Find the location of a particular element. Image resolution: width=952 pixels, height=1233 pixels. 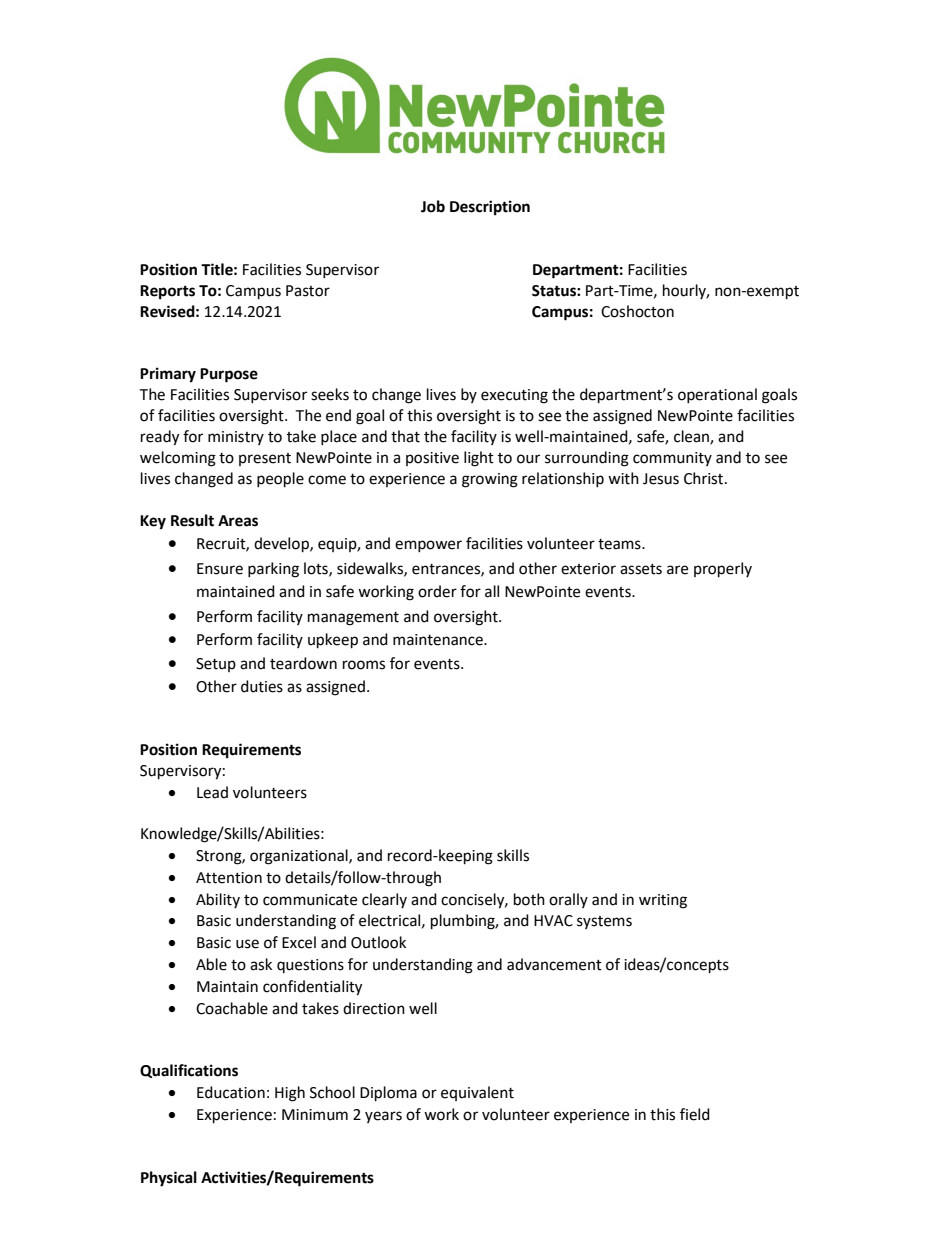

Job is located at coordinates (433, 206).
